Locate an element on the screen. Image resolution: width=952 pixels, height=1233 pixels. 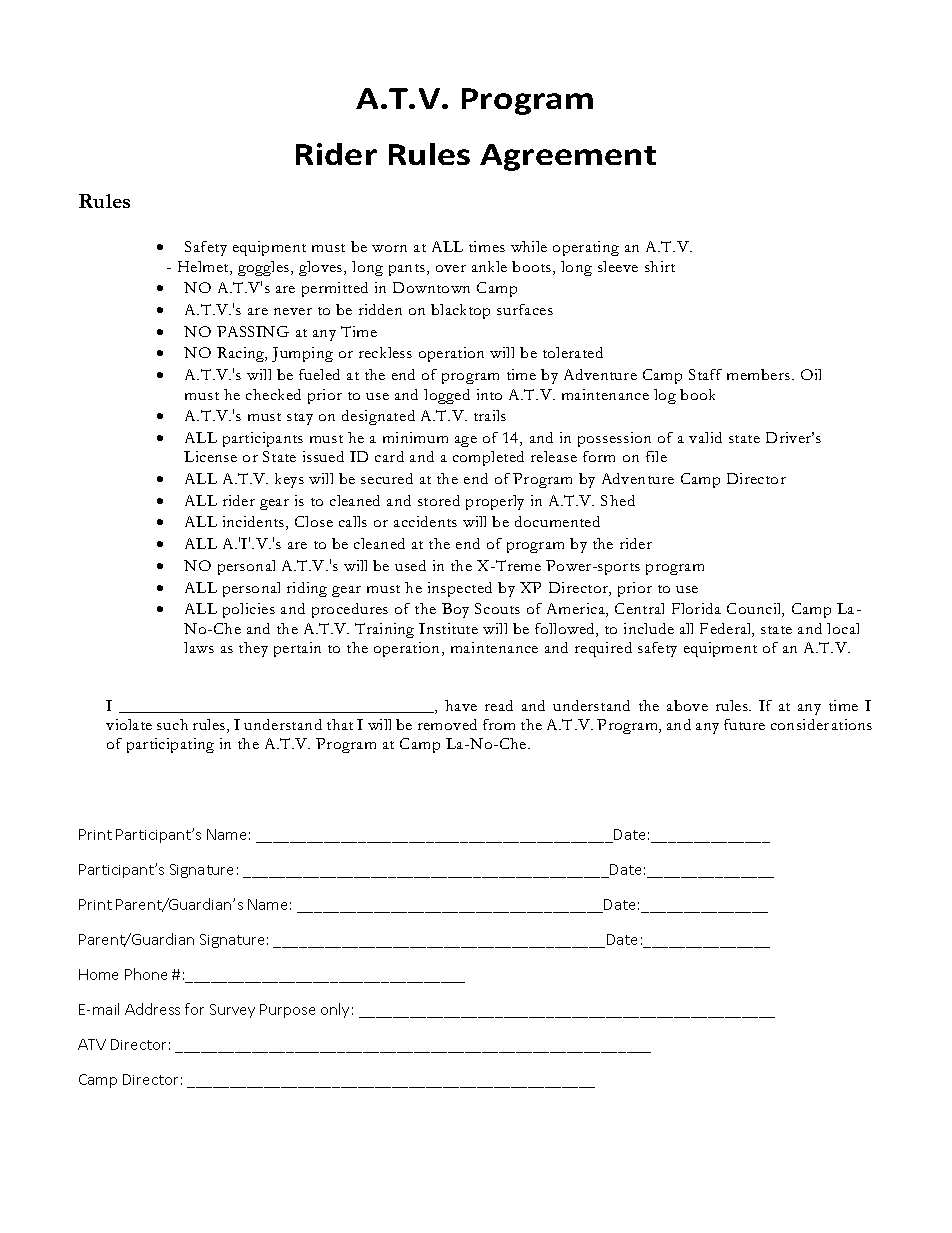
Address is located at coordinates (152, 1009).
